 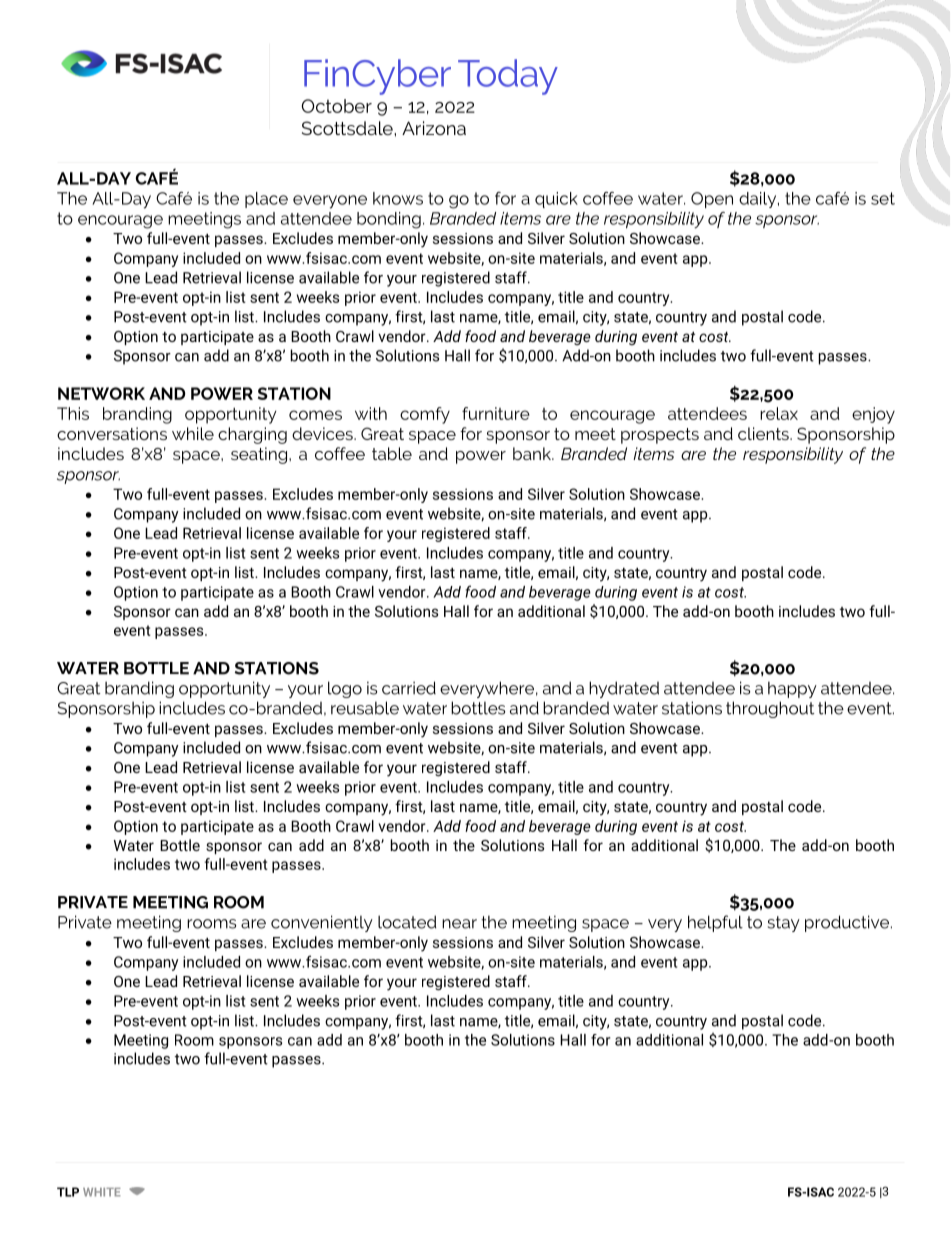 I want to click on carried, so click(x=409, y=688).
